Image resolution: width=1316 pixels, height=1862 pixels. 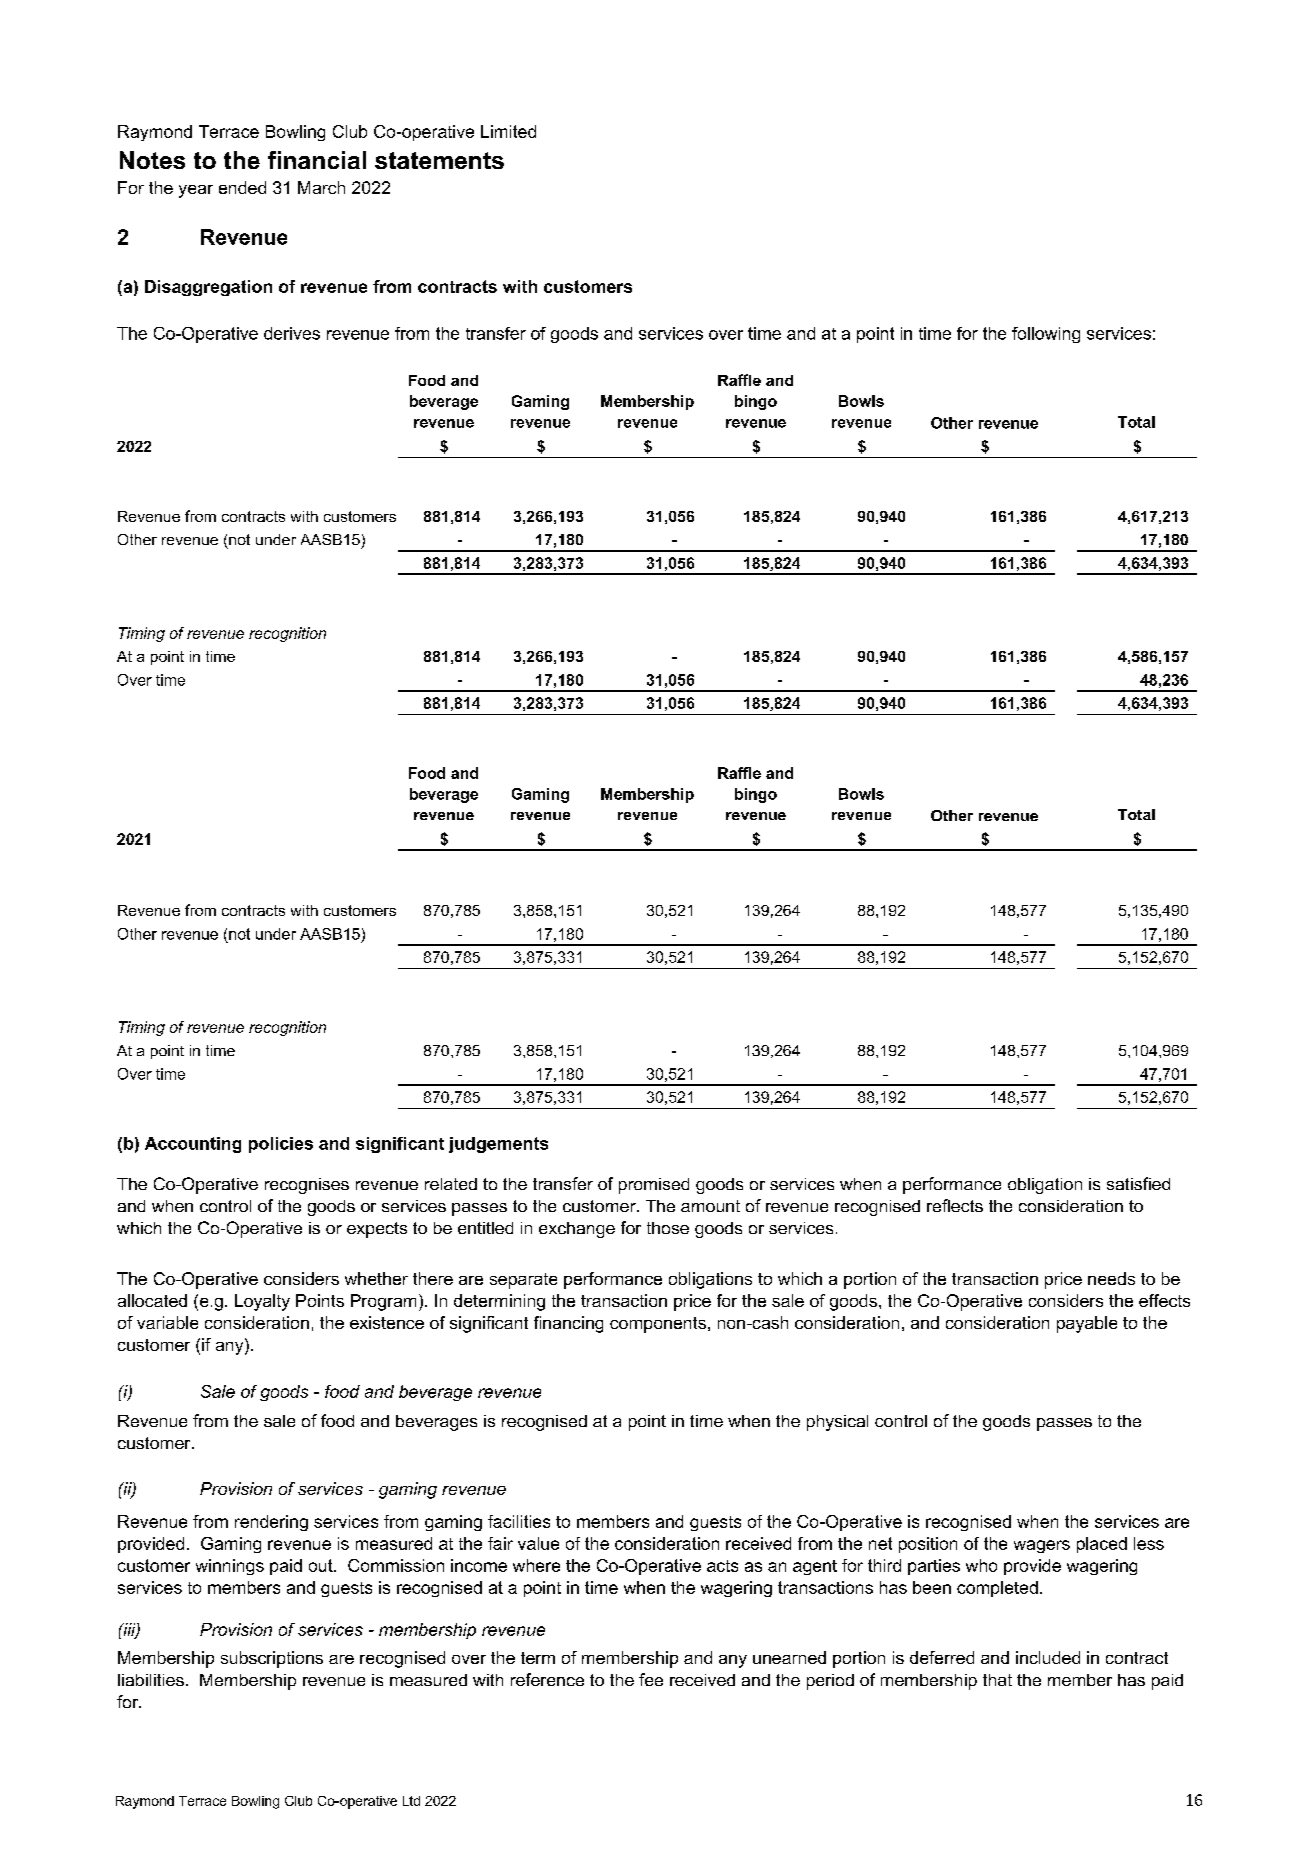 I want to click on following, so click(x=1046, y=335).
